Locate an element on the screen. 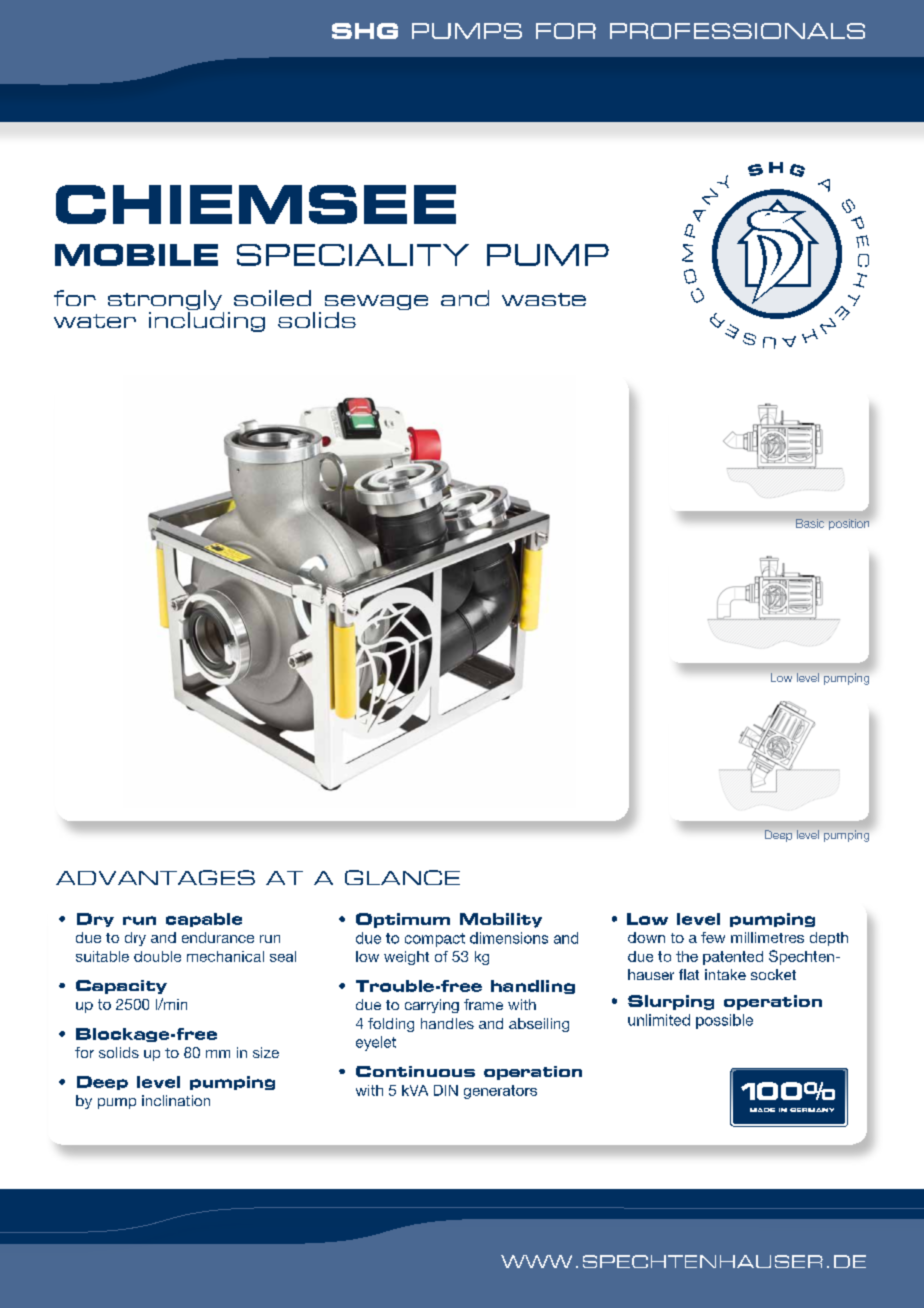 The width and height of the screenshot is (924, 1308). including is located at coordinates (207, 322).
